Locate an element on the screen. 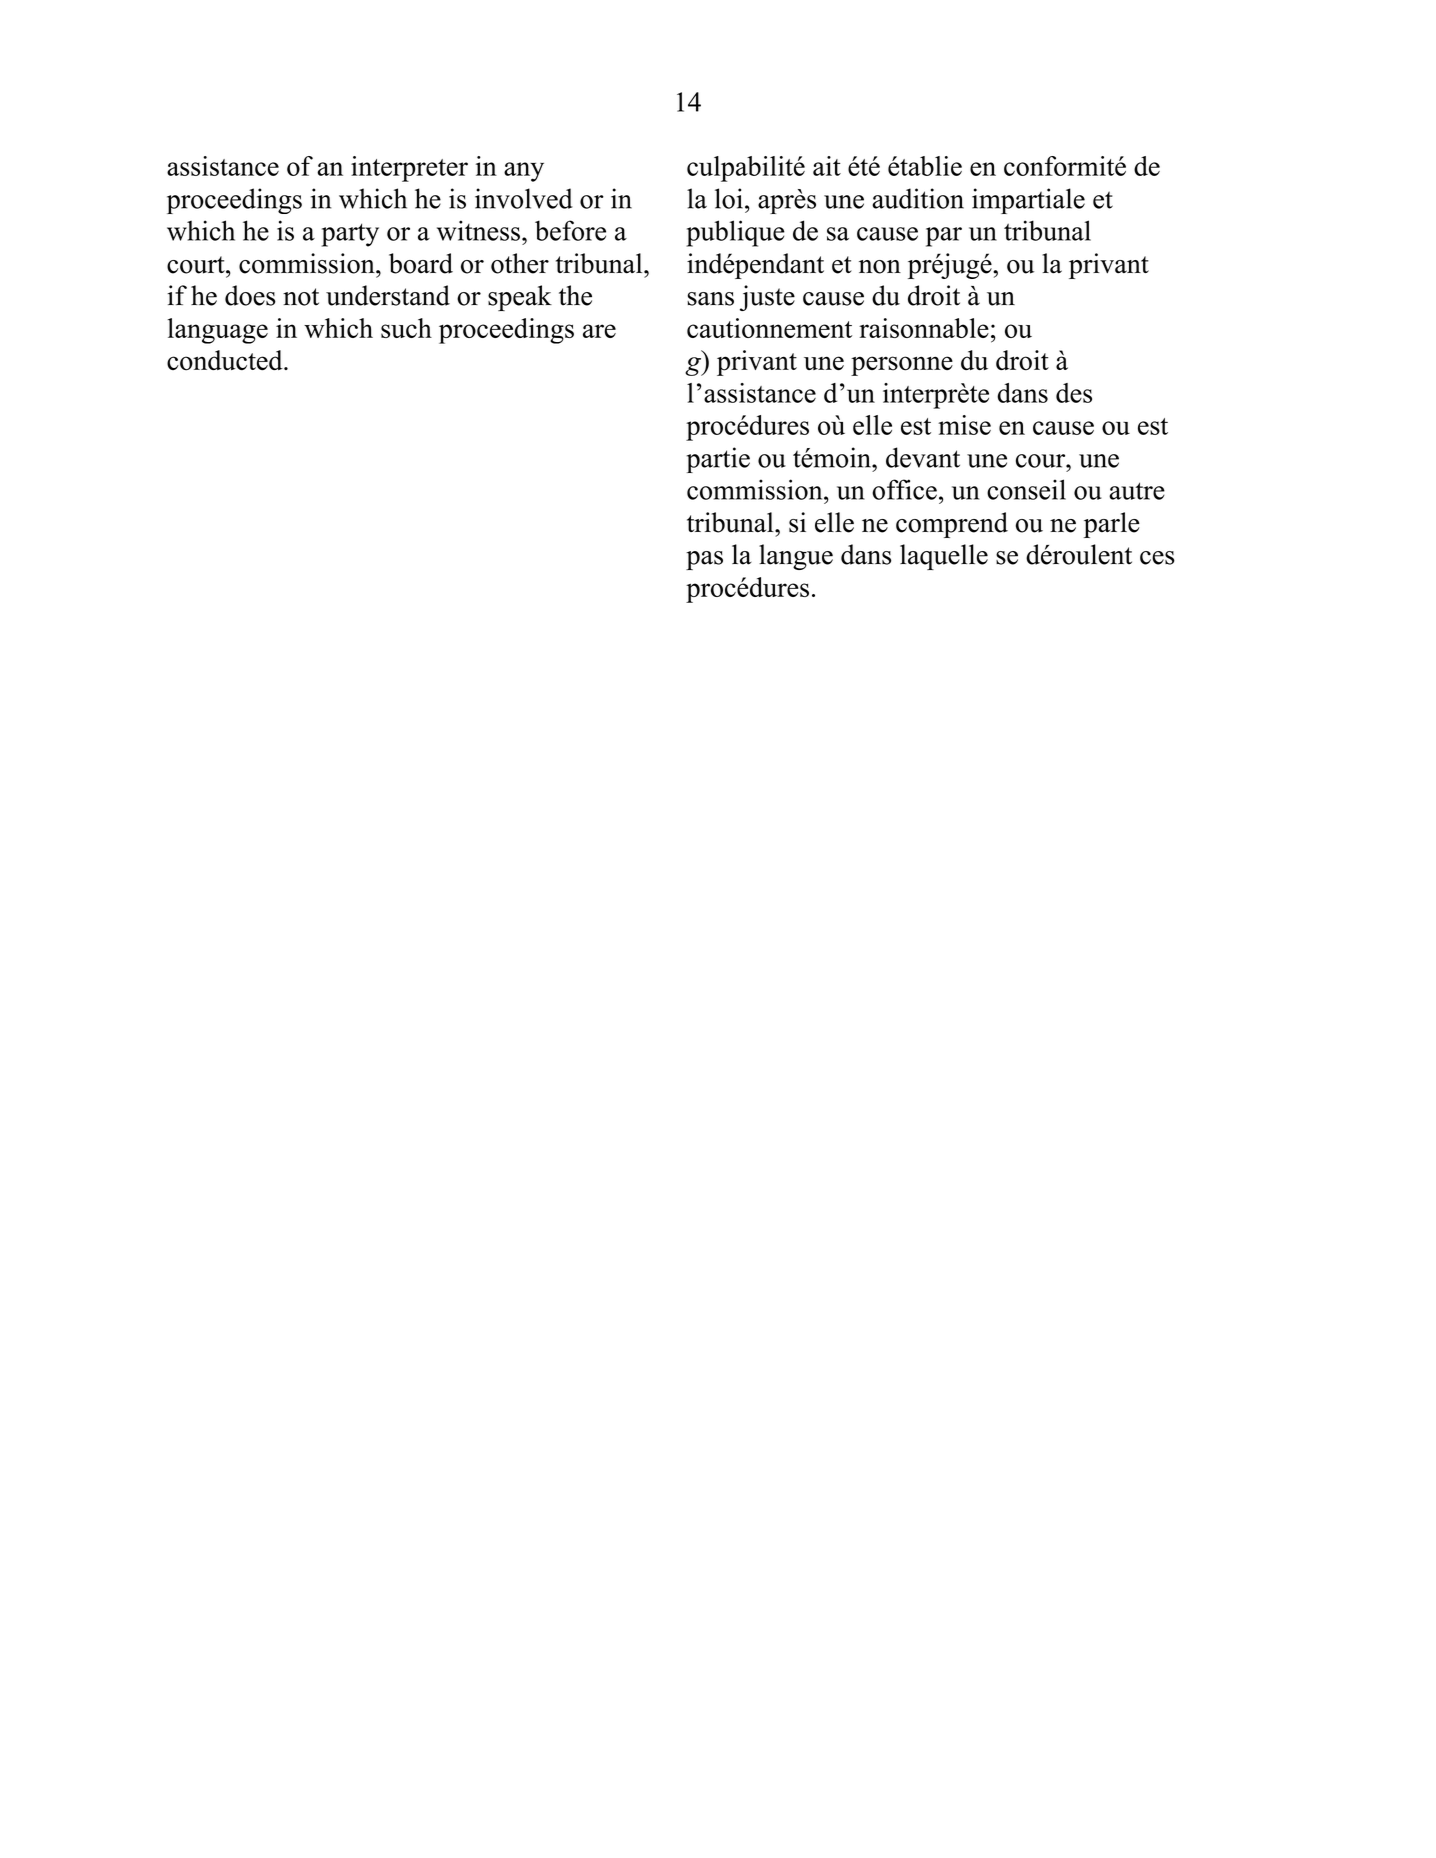 The height and width of the screenshot is (1858, 1436). ces is located at coordinates (1157, 558).
